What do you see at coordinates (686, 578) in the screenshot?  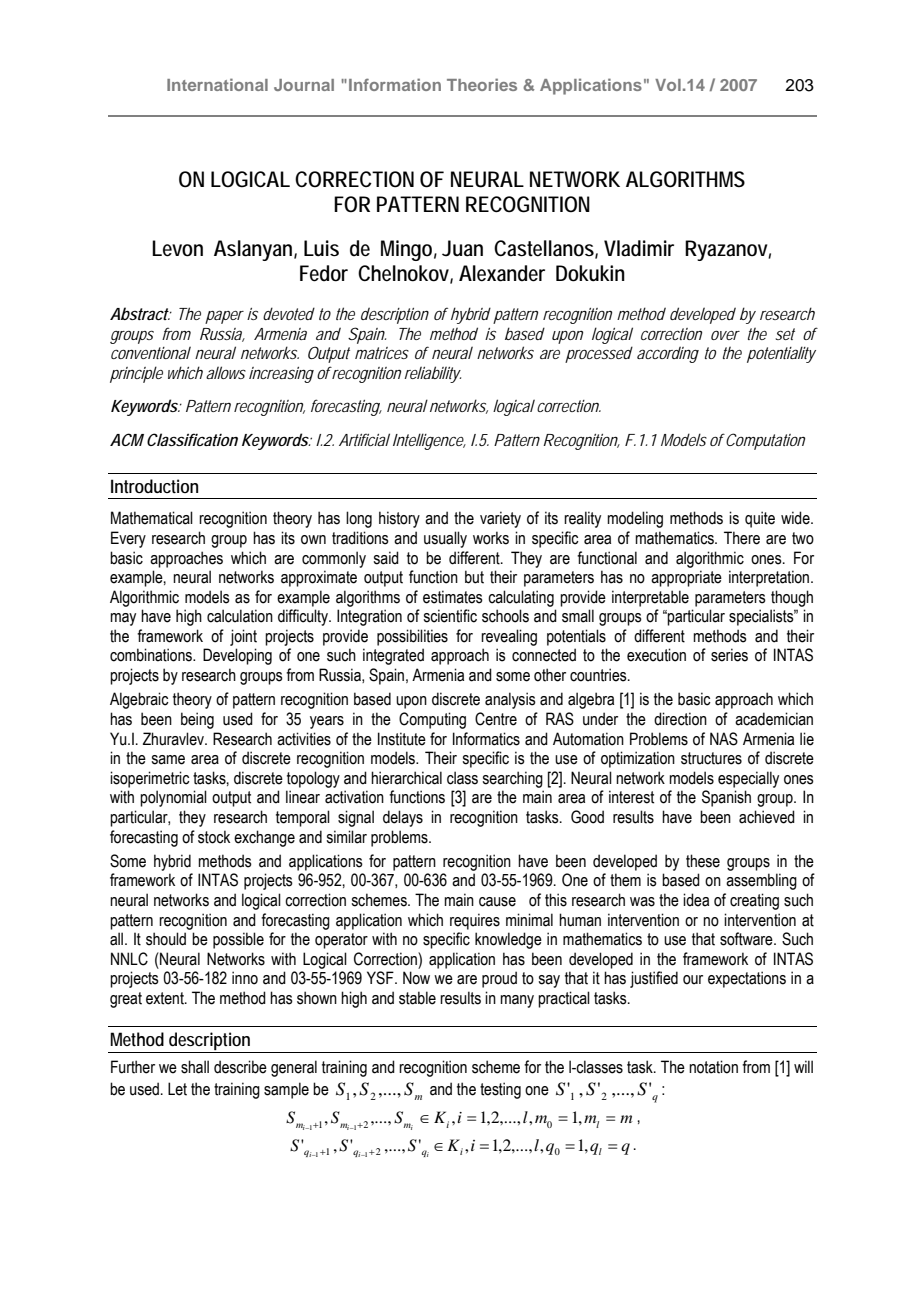 I see `appropriate` at bounding box center [686, 578].
